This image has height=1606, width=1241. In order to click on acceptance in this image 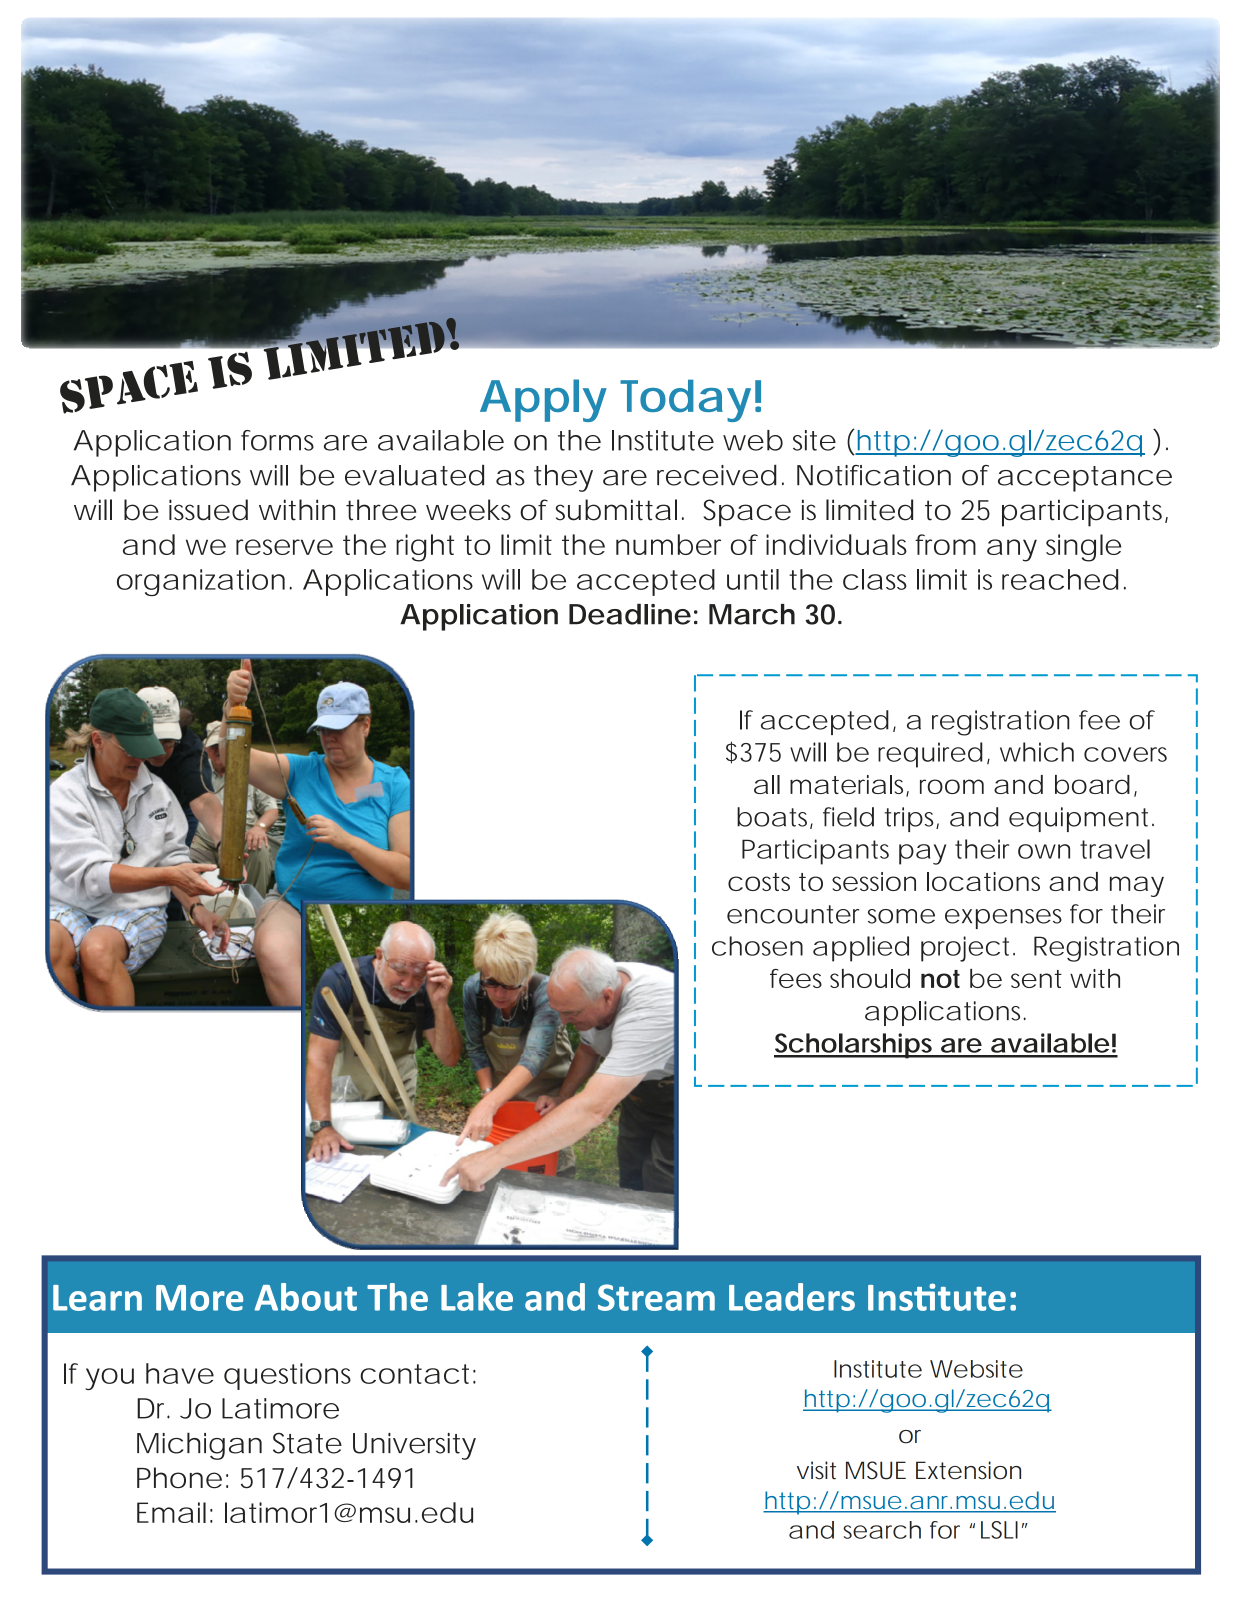, I will do `click(1085, 479)`.
